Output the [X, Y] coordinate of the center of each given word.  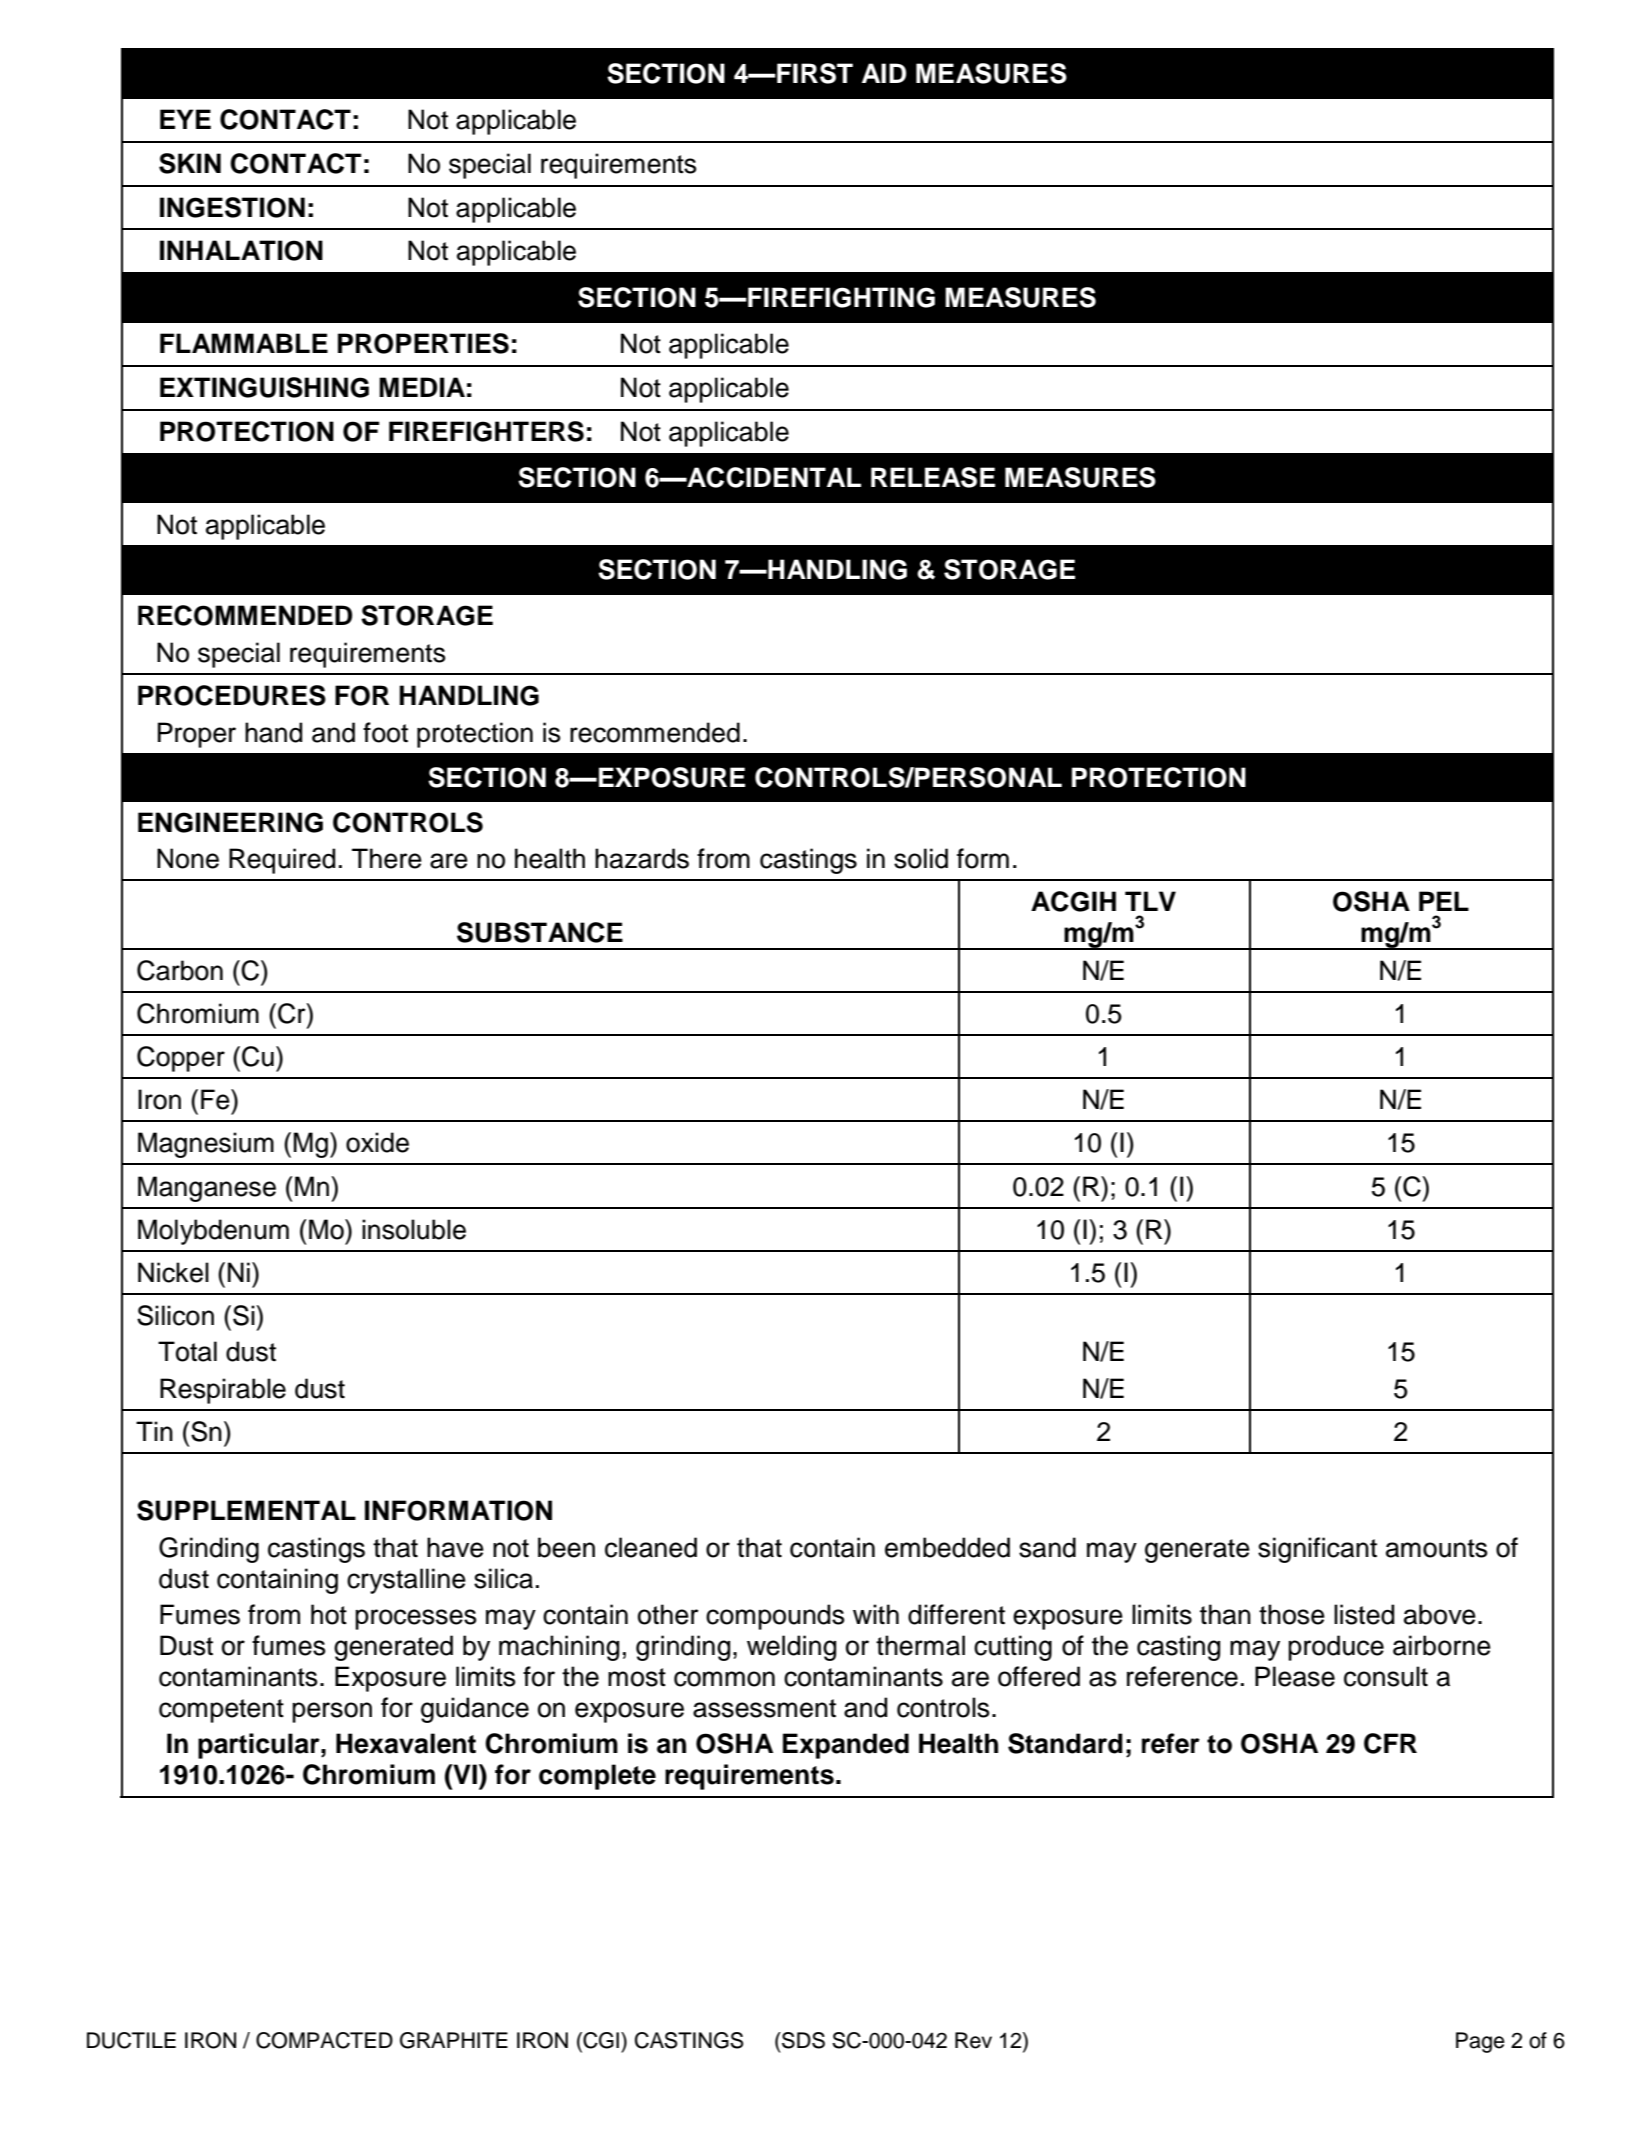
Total [187, 1351]
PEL [1444, 901]
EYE [185, 119]
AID [884, 73]
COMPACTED [324, 2040]
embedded [947, 1547]
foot [385, 732]
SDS [802, 2040]
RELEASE [933, 477]
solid [921, 858]
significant [1317, 1550]
